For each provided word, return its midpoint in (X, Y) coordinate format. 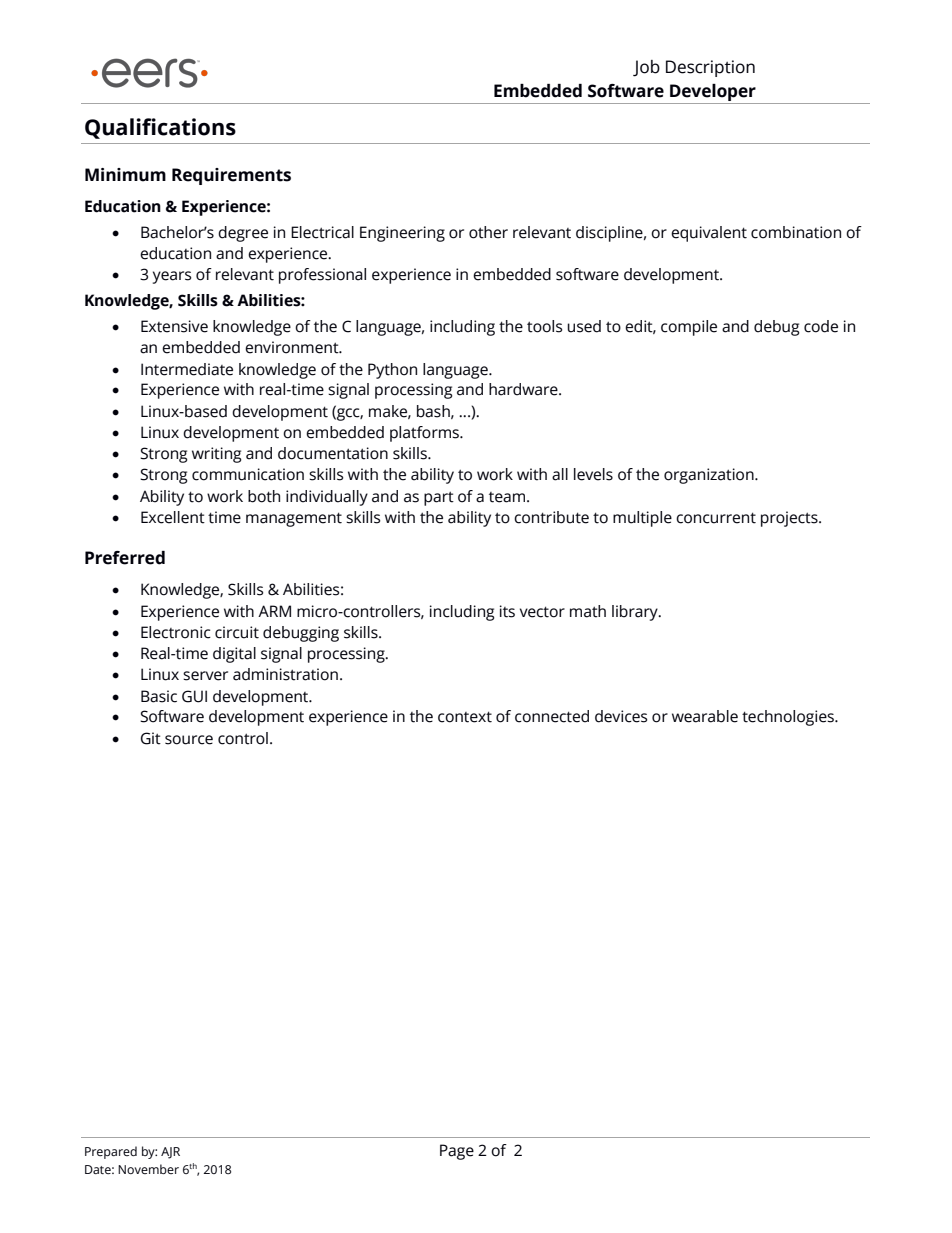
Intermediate (187, 369)
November (148, 1169)
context (465, 717)
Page (457, 1152)
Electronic (176, 632)
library (636, 613)
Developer (713, 94)
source (189, 740)
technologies (789, 718)
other (488, 232)
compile (689, 328)
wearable (705, 716)
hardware (524, 389)
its (507, 611)
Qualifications (160, 128)
